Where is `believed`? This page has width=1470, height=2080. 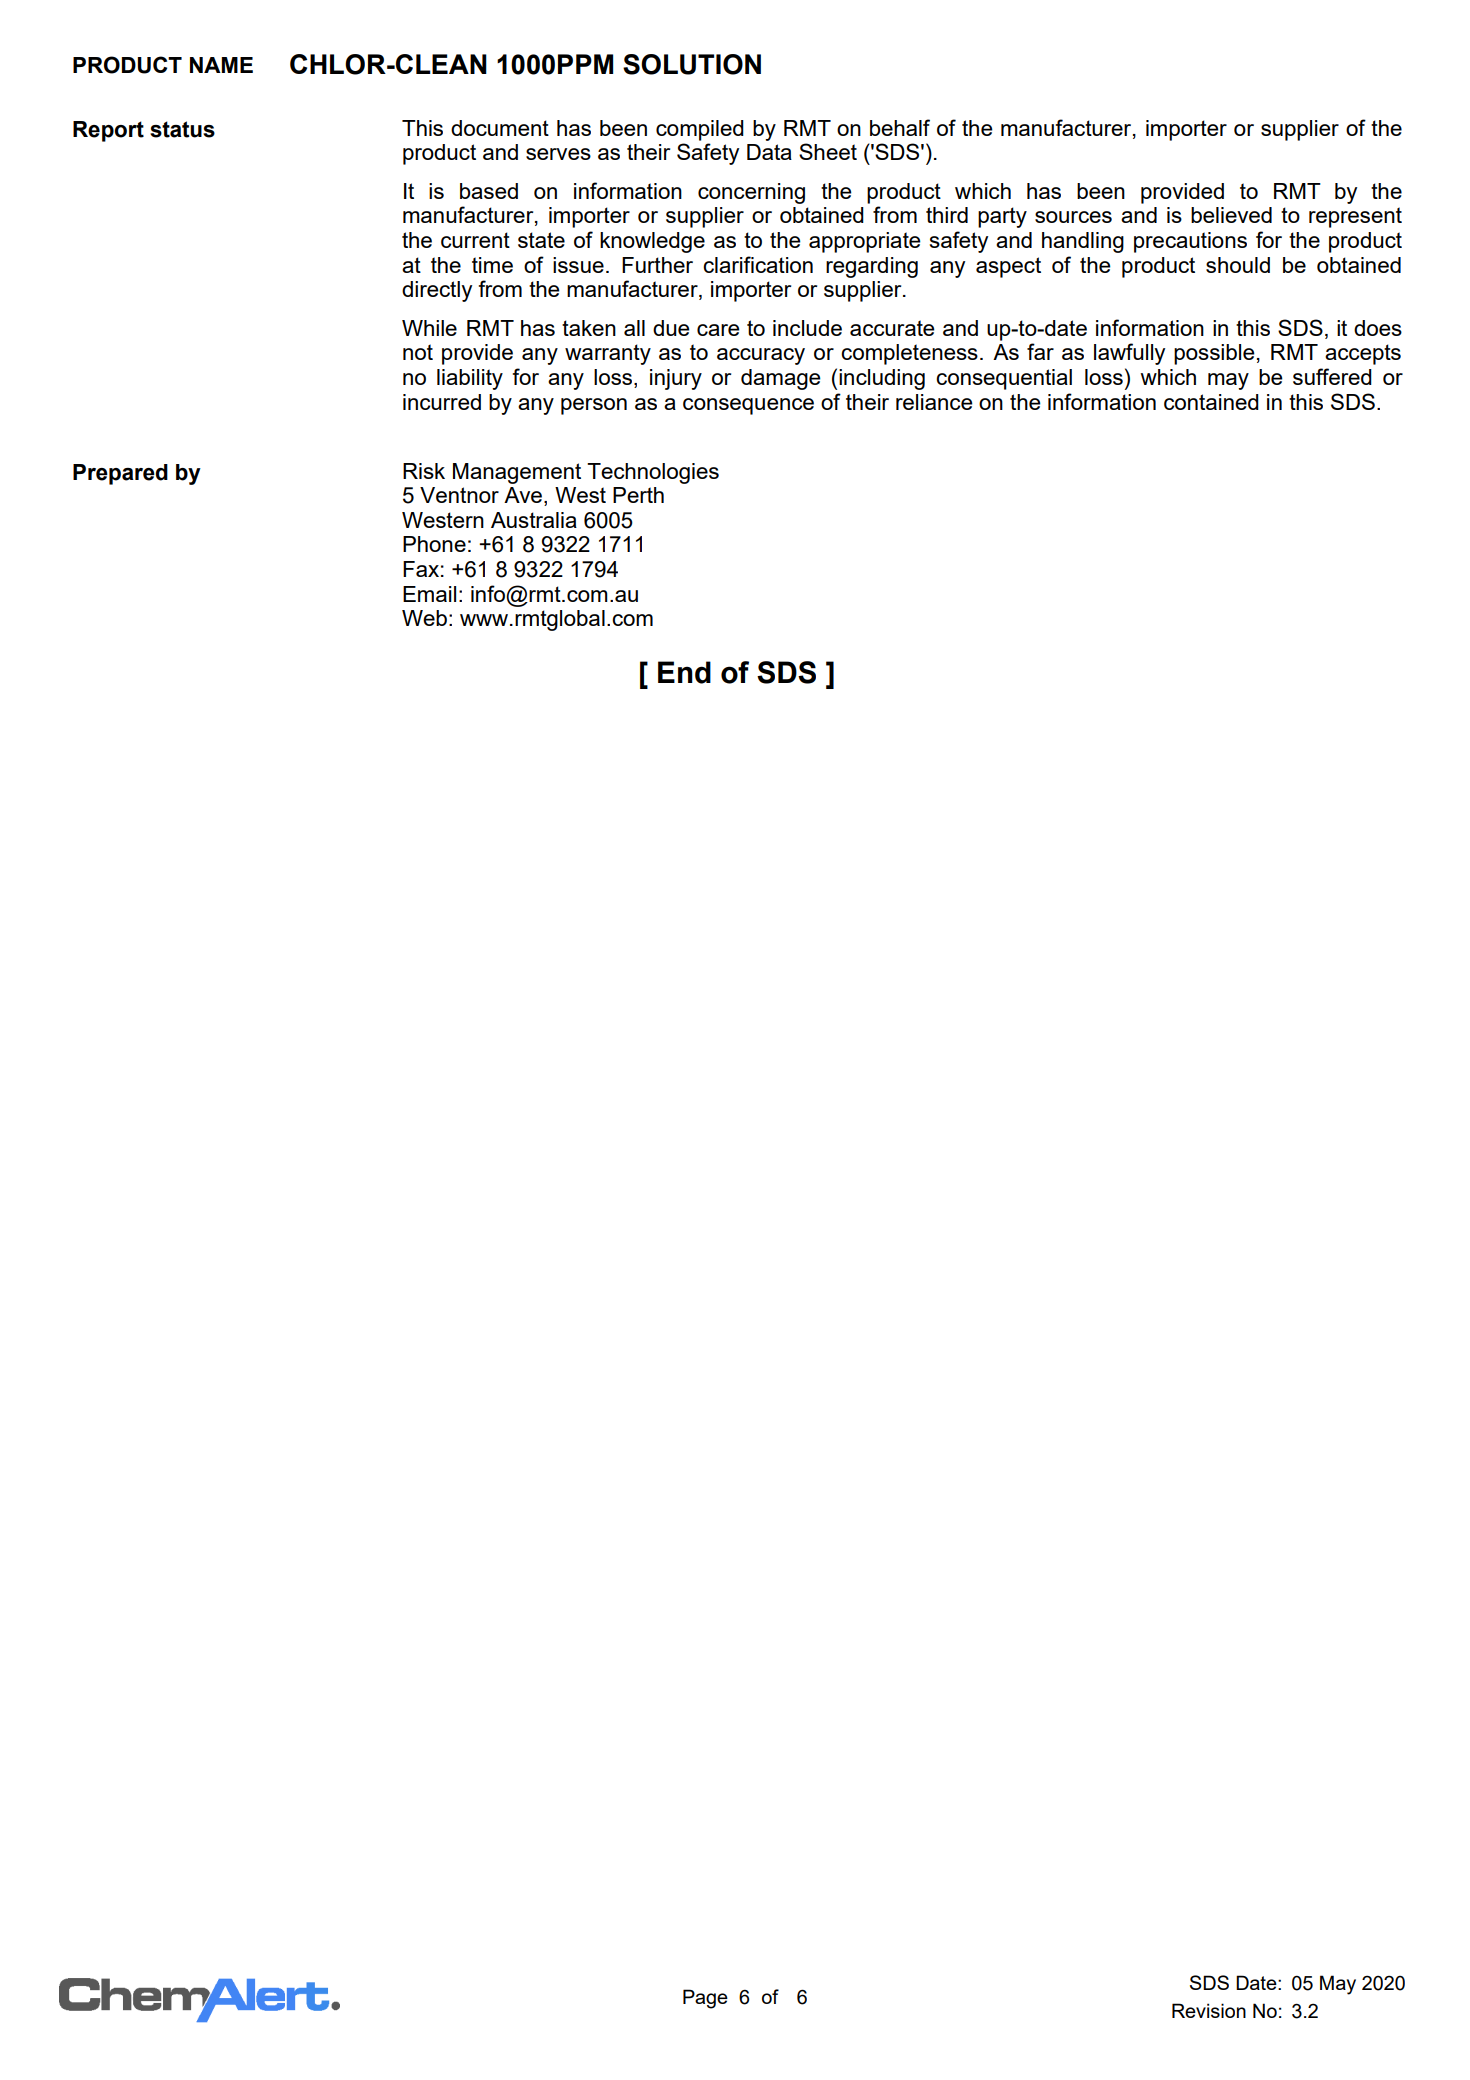
believed is located at coordinates (1231, 215).
